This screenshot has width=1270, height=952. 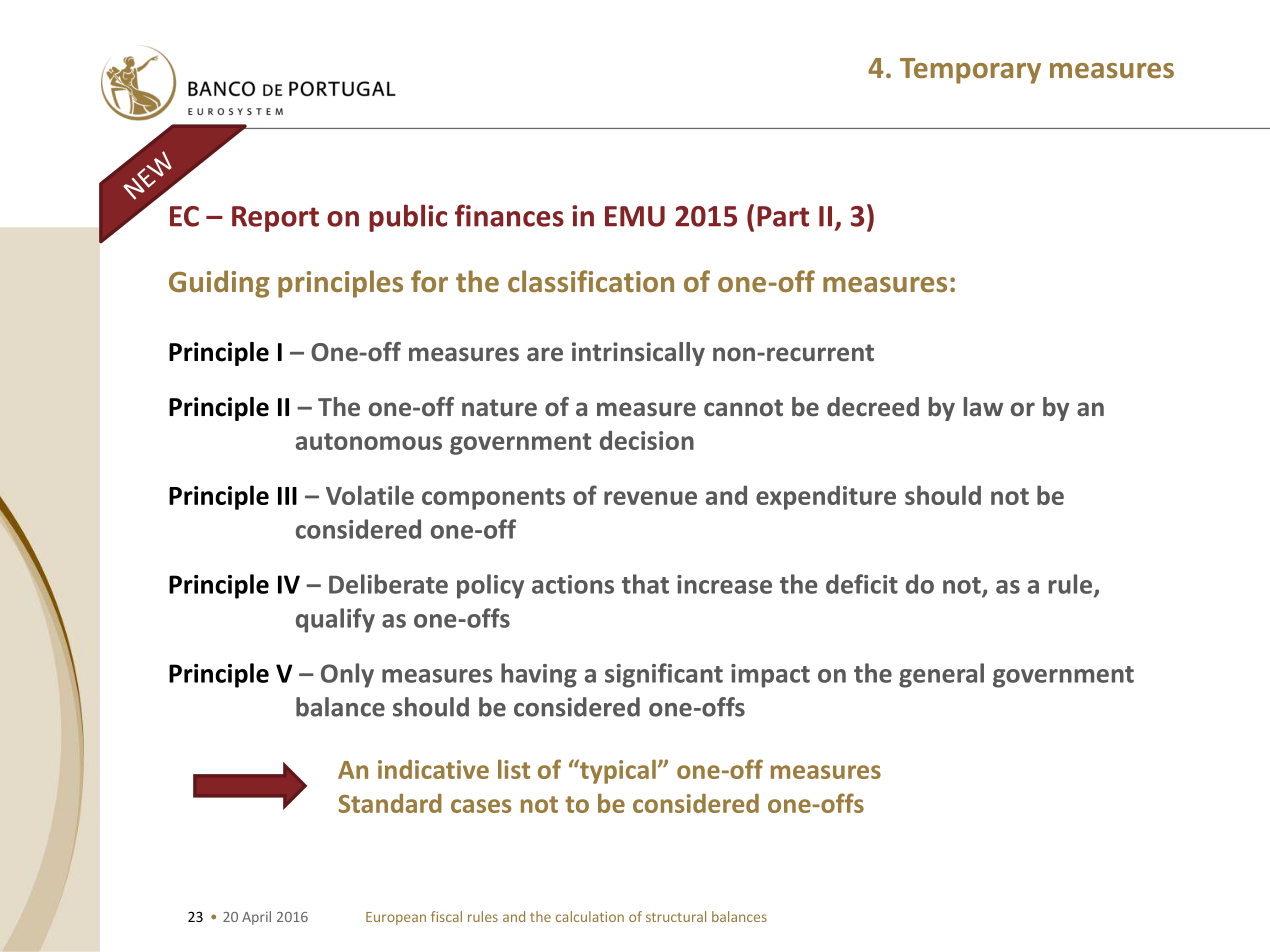 What do you see at coordinates (347, 675) in the screenshot?
I see `Only` at bounding box center [347, 675].
